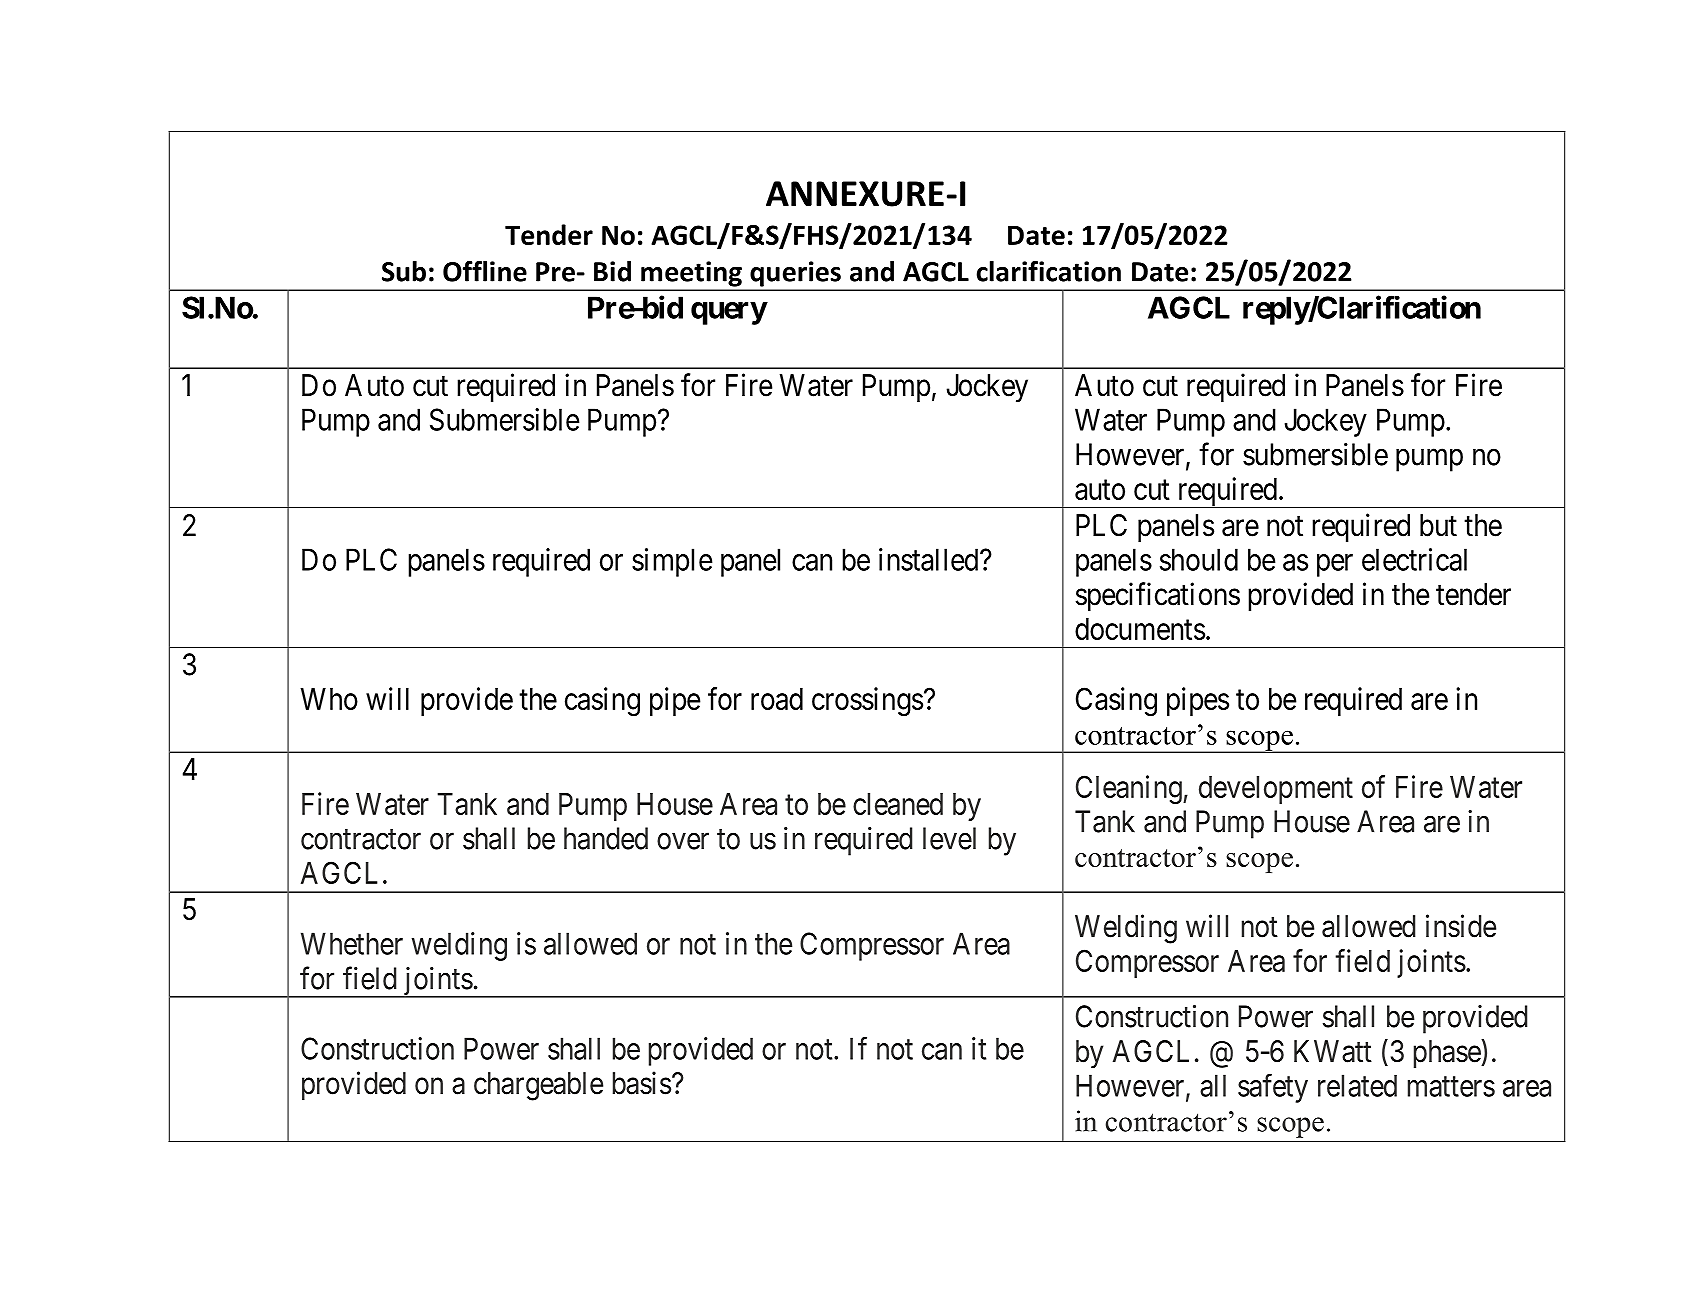  I want to click on cleaned, so click(898, 804).
